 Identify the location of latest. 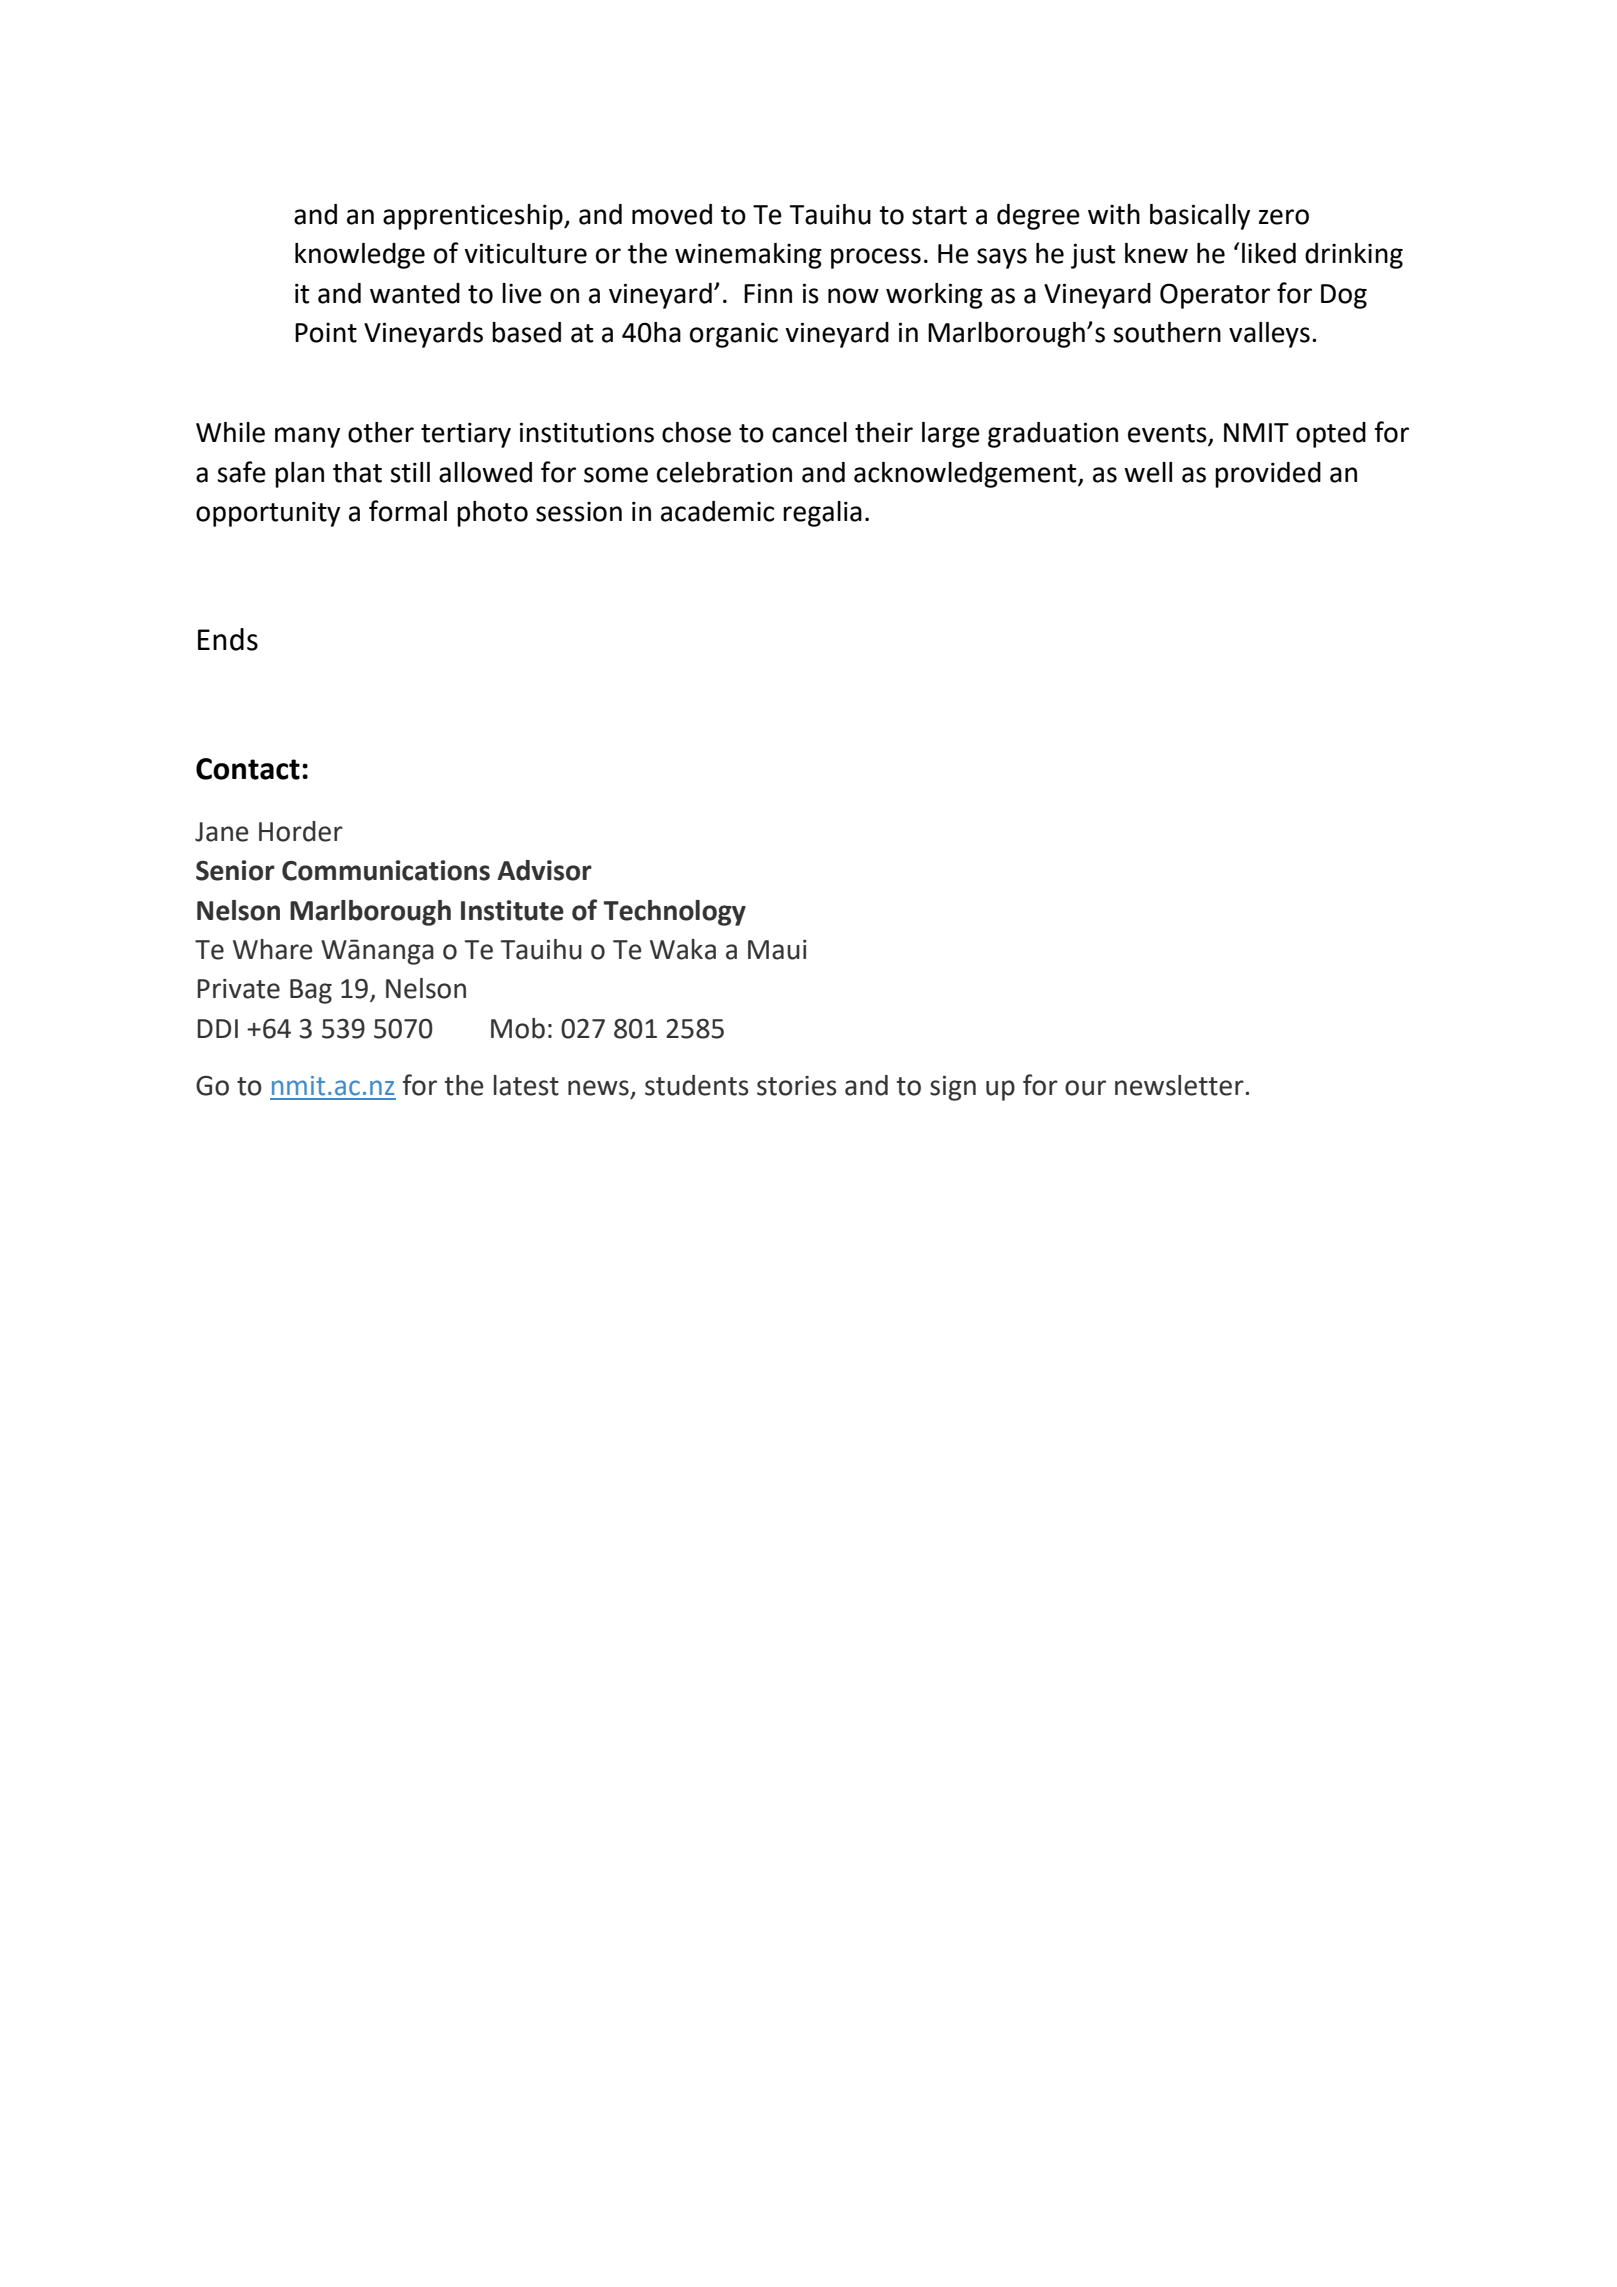
(526, 1085).
